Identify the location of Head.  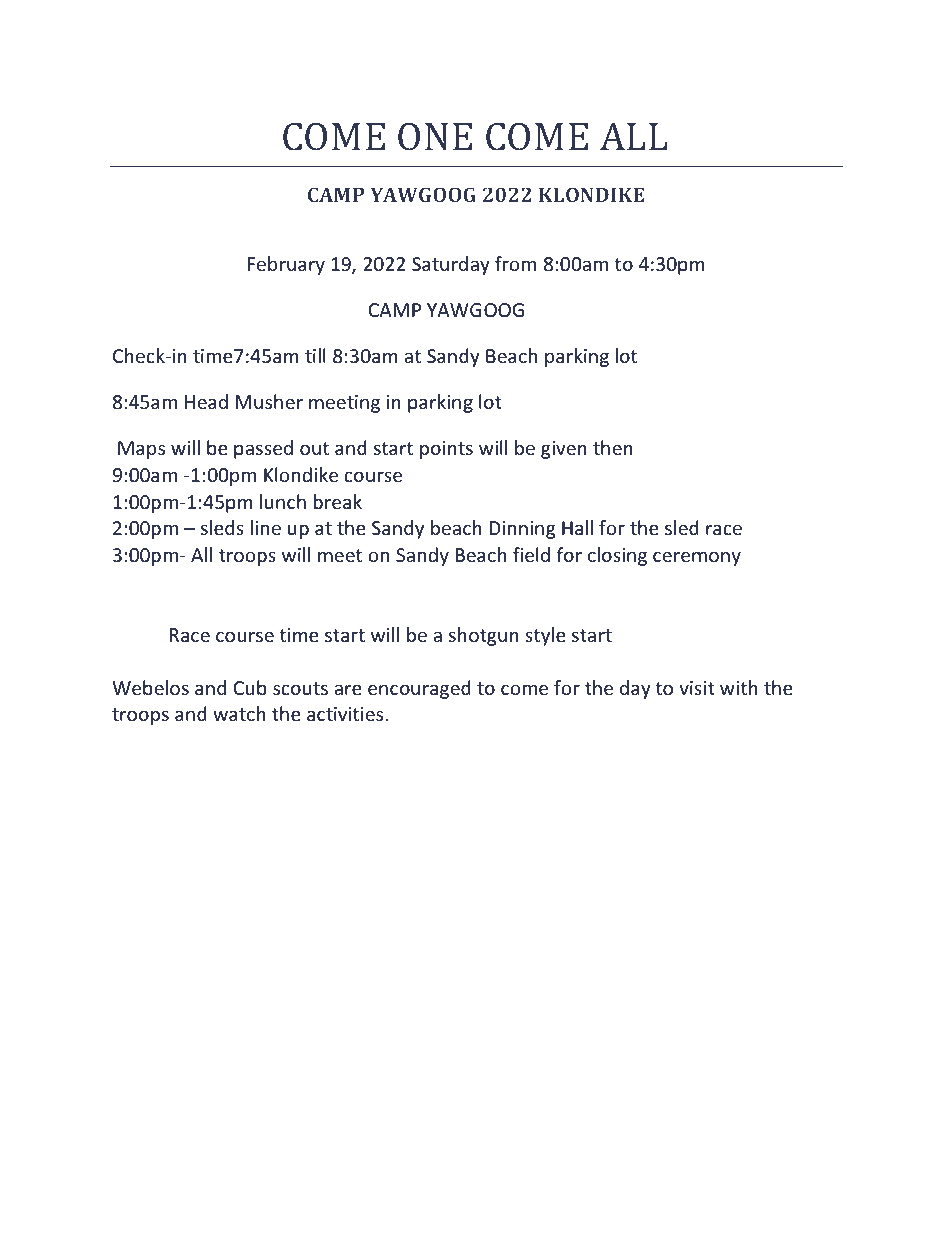
(206, 401).
